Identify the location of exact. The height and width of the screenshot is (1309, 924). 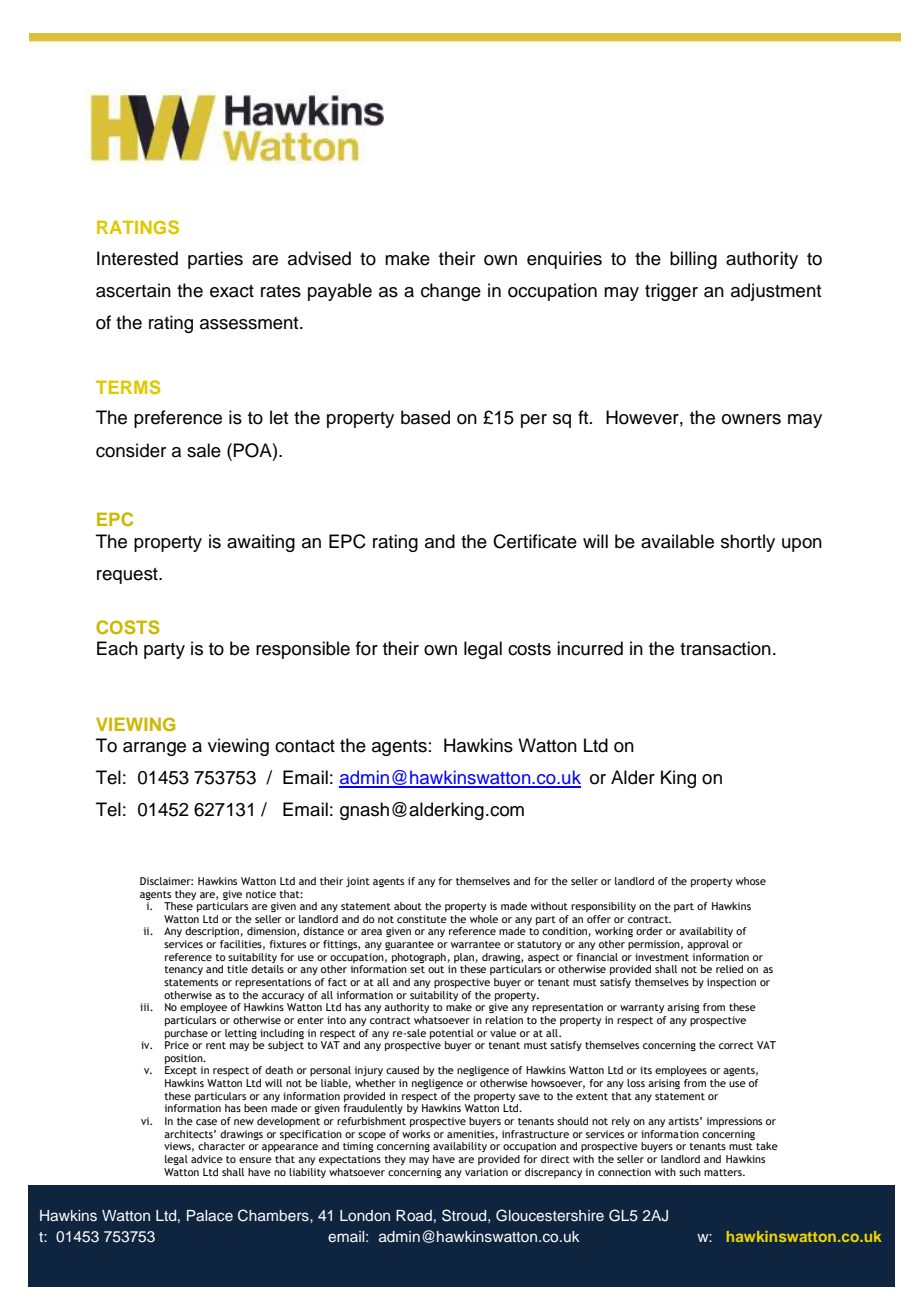
(232, 291).
